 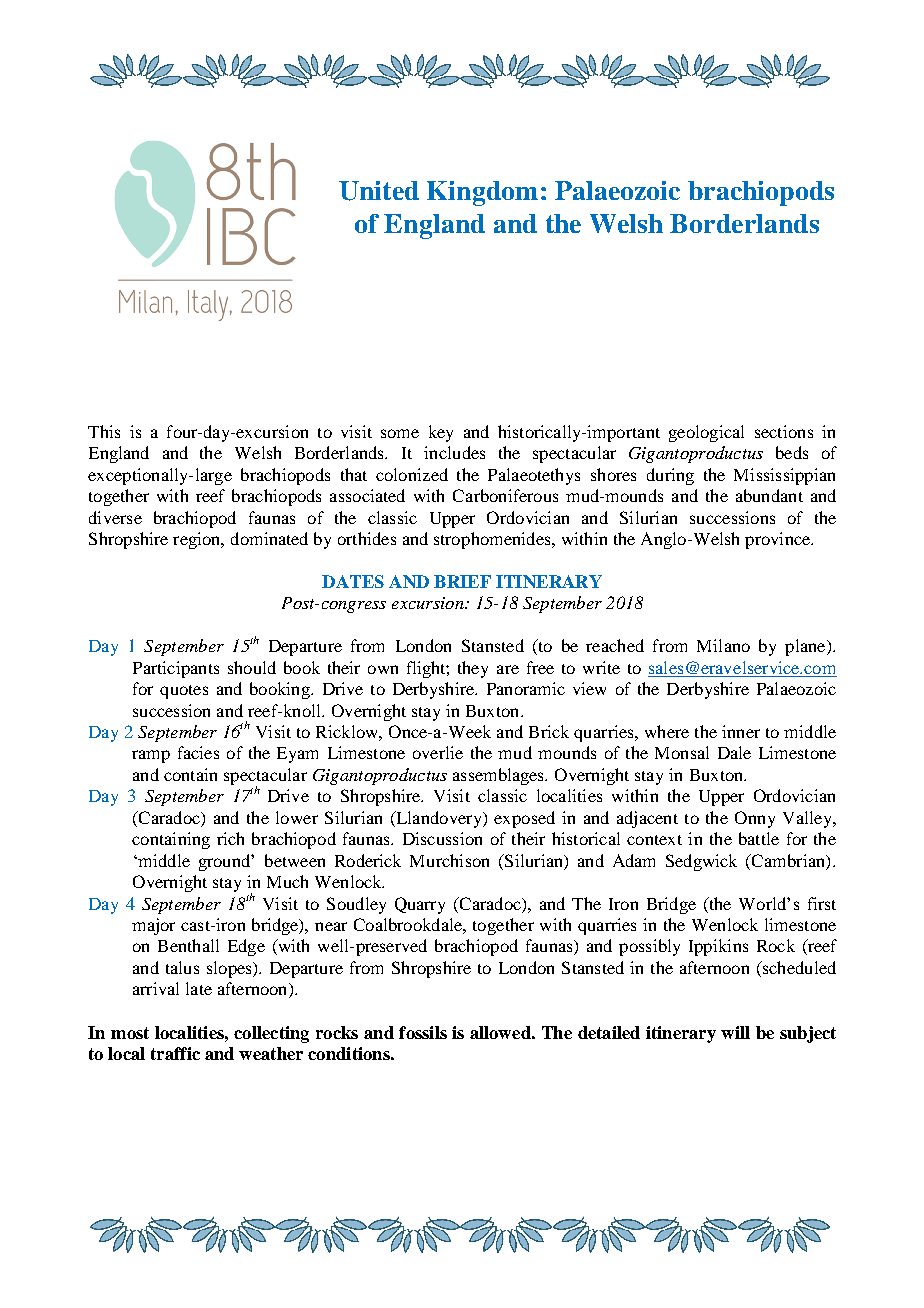 I want to click on detailed, so click(x=609, y=1032).
